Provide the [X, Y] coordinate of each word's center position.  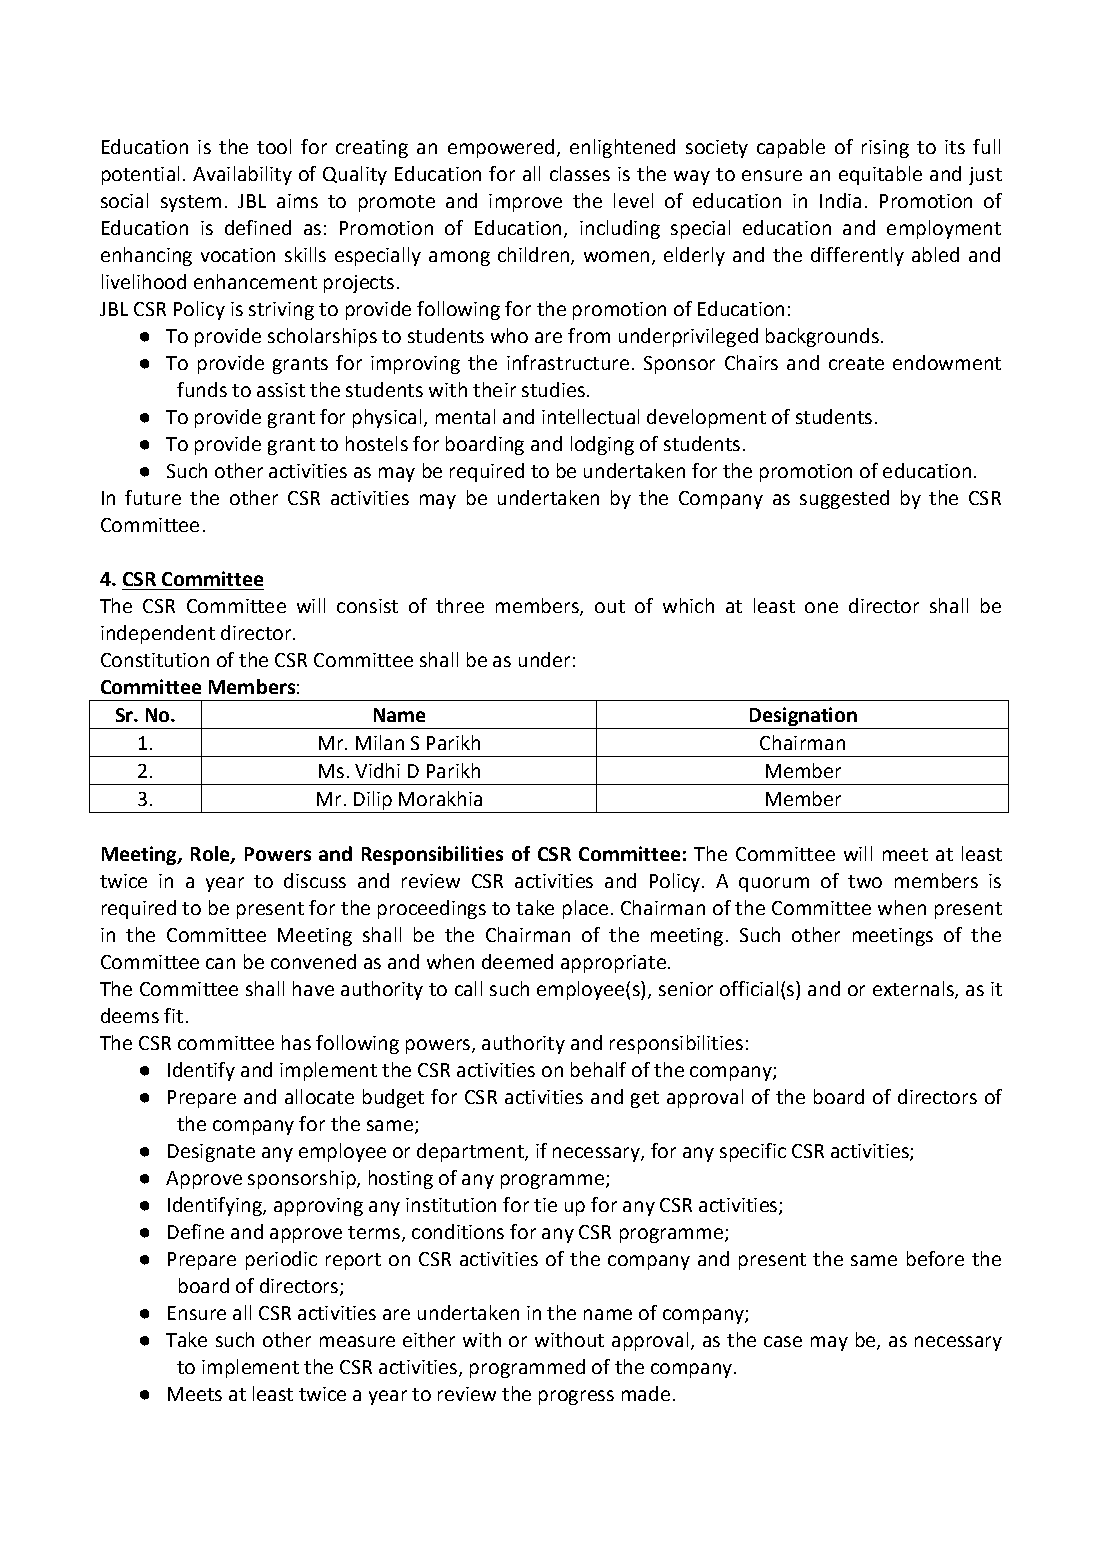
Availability [242, 175]
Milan [380, 742]
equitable [880, 175]
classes [580, 173]
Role [211, 855]
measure [357, 1341]
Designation [803, 718]
